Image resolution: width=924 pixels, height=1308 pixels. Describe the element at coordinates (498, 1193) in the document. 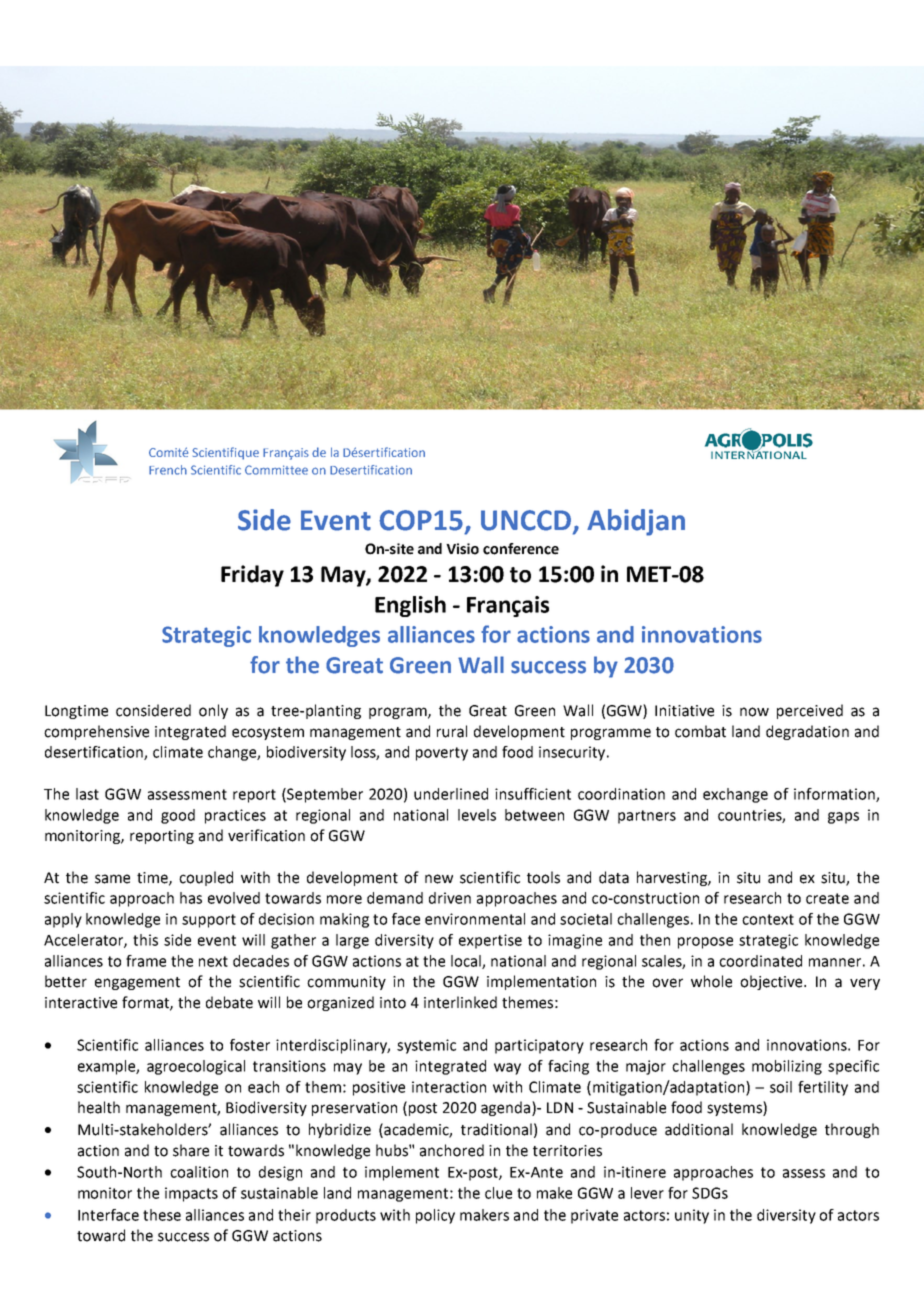

I see `clue` at that location.
